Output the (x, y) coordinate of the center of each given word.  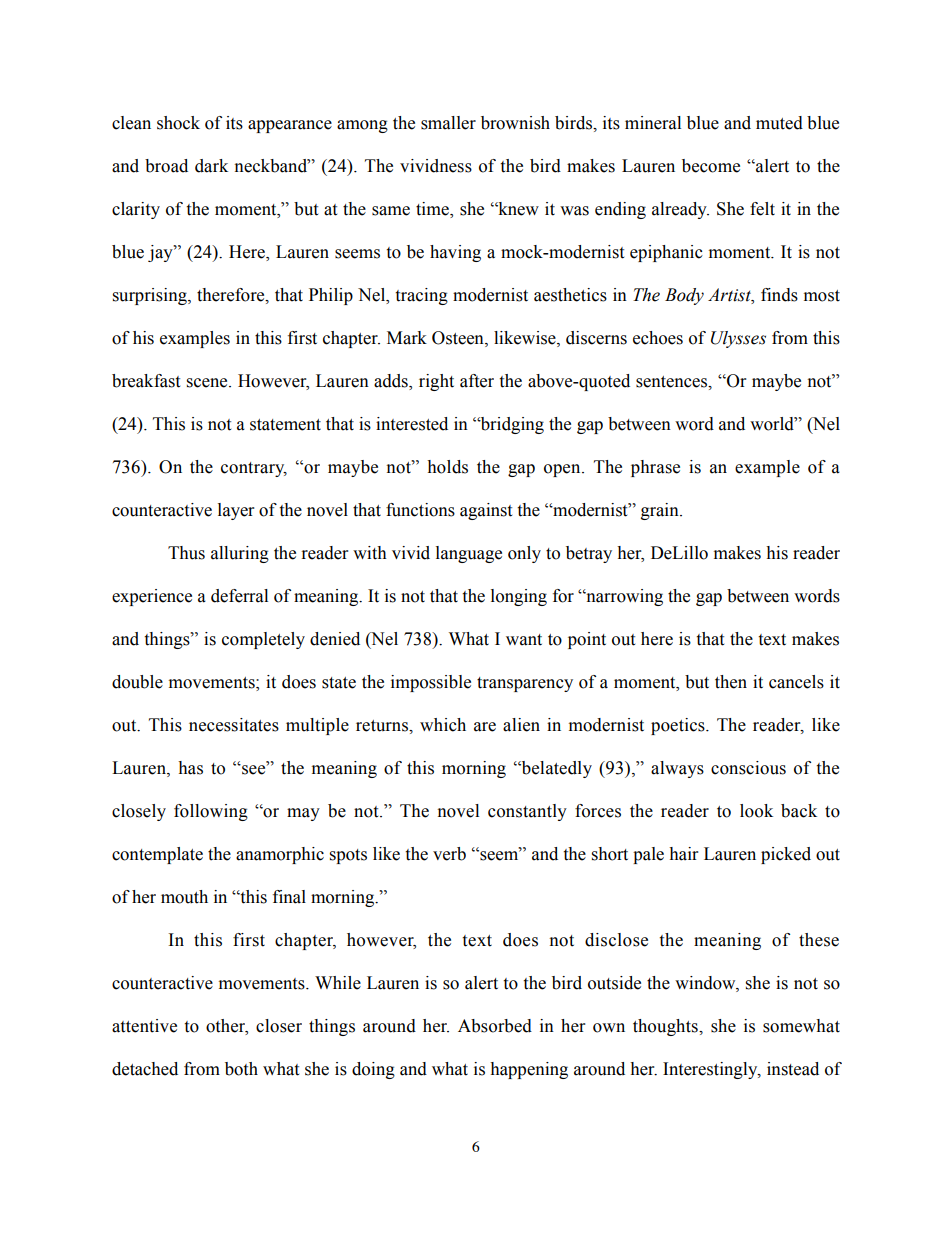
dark (211, 166)
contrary (254, 469)
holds (447, 467)
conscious (748, 768)
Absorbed (495, 1026)
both (241, 1069)
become (711, 166)
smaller (448, 123)
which (443, 725)
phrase (655, 468)
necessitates (234, 725)
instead (793, 1069)
